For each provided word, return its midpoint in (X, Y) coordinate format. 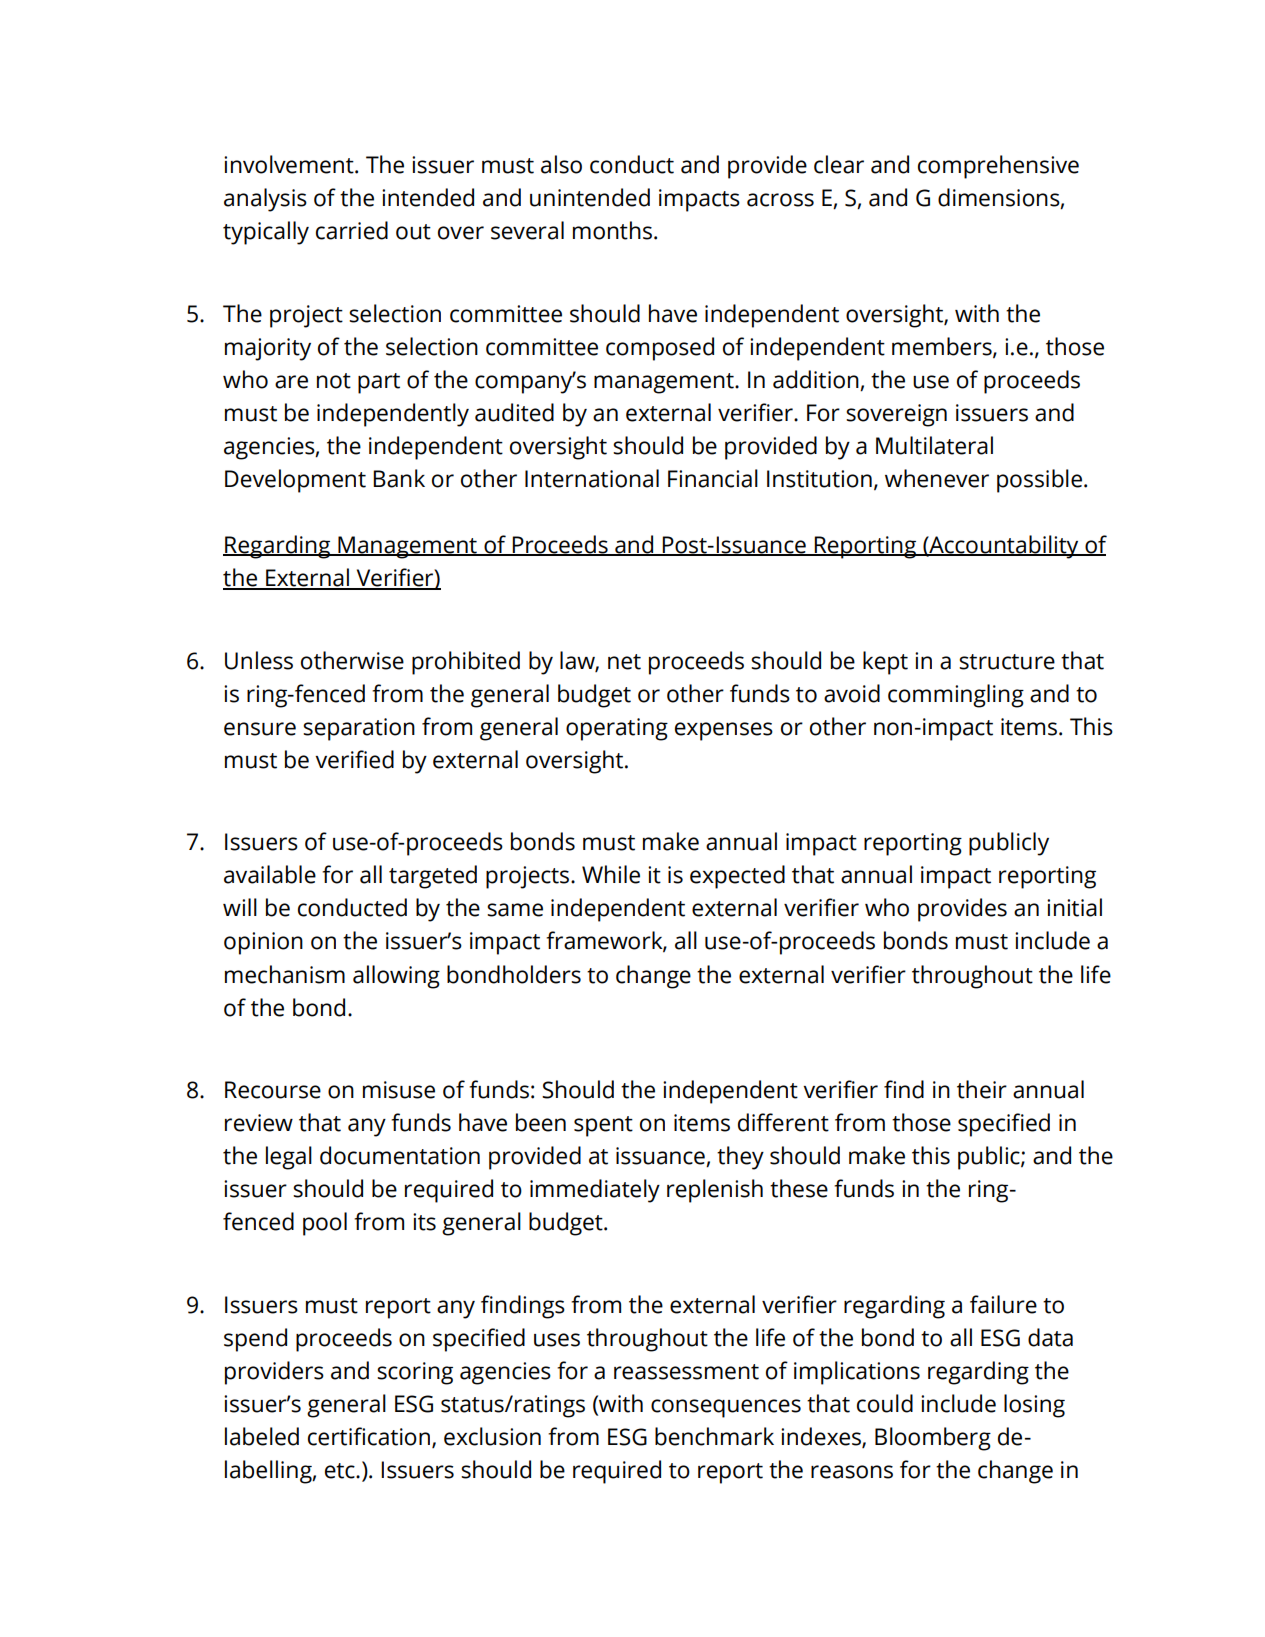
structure (1007, 662)
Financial (713, 478)
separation (359, 729)
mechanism (285, 974)
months (612, 230)
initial (1074, 907)
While (611, 874)
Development (295, 481)
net (624, 662)
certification (369, 1436)
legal (289, 1158)
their (982, 1089)
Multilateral (934, 445)
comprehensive (998, 167)
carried (352, 230)
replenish (715, 1191)
